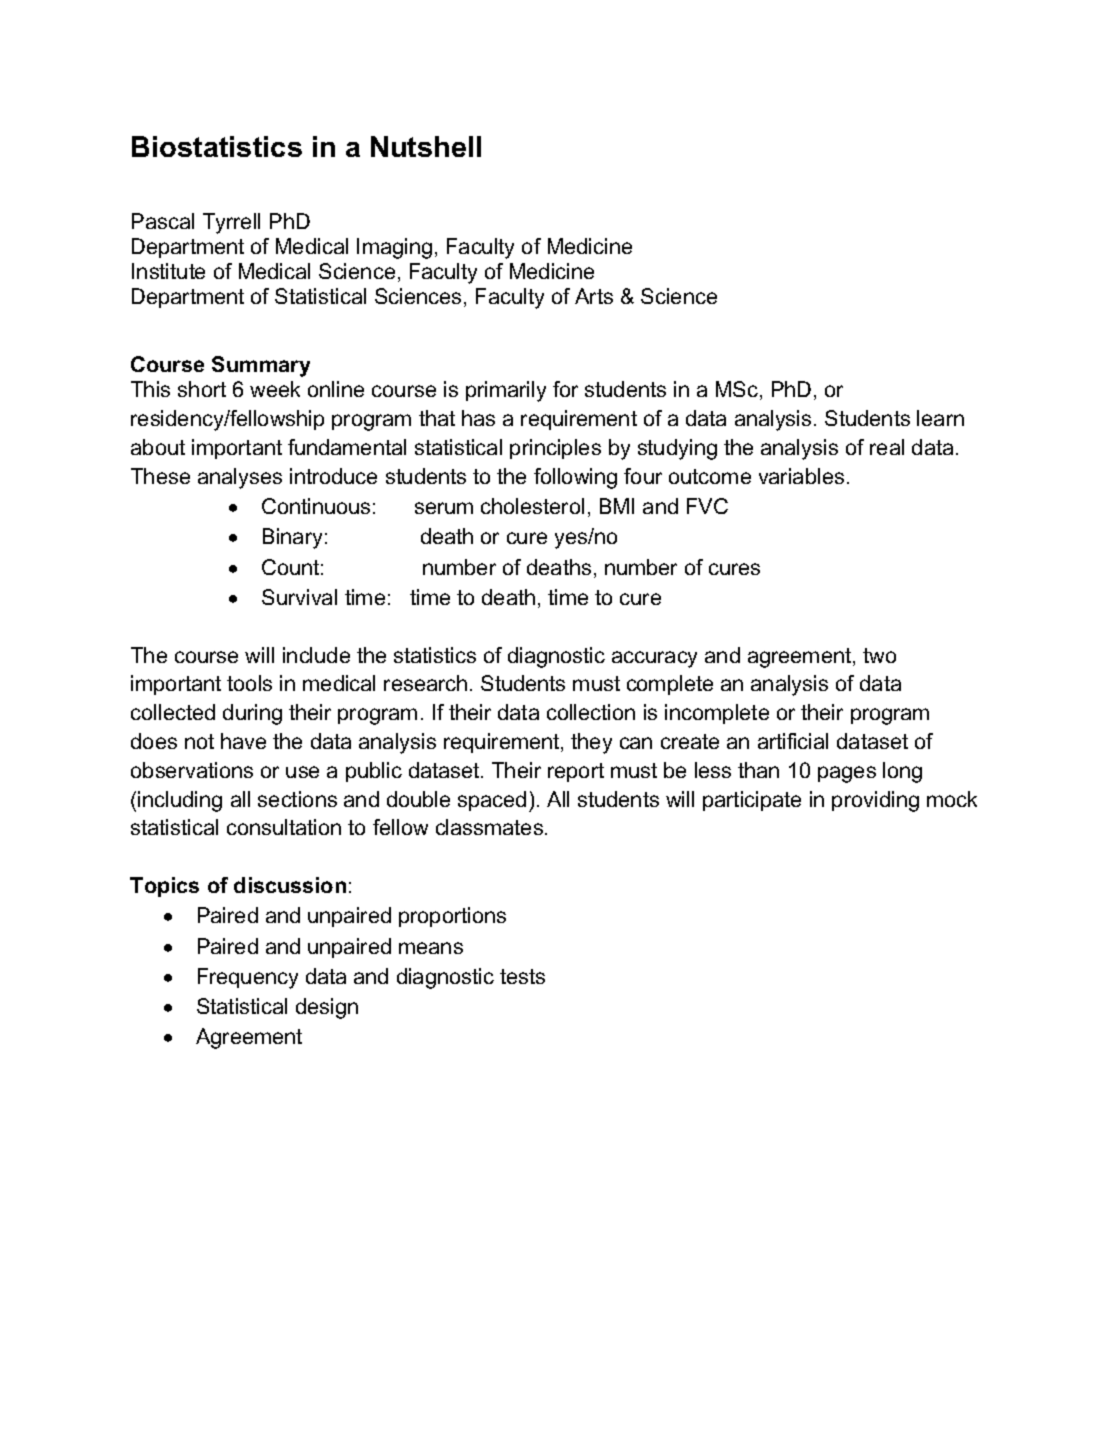  I want to click on Frequency, so click(248, 978).
